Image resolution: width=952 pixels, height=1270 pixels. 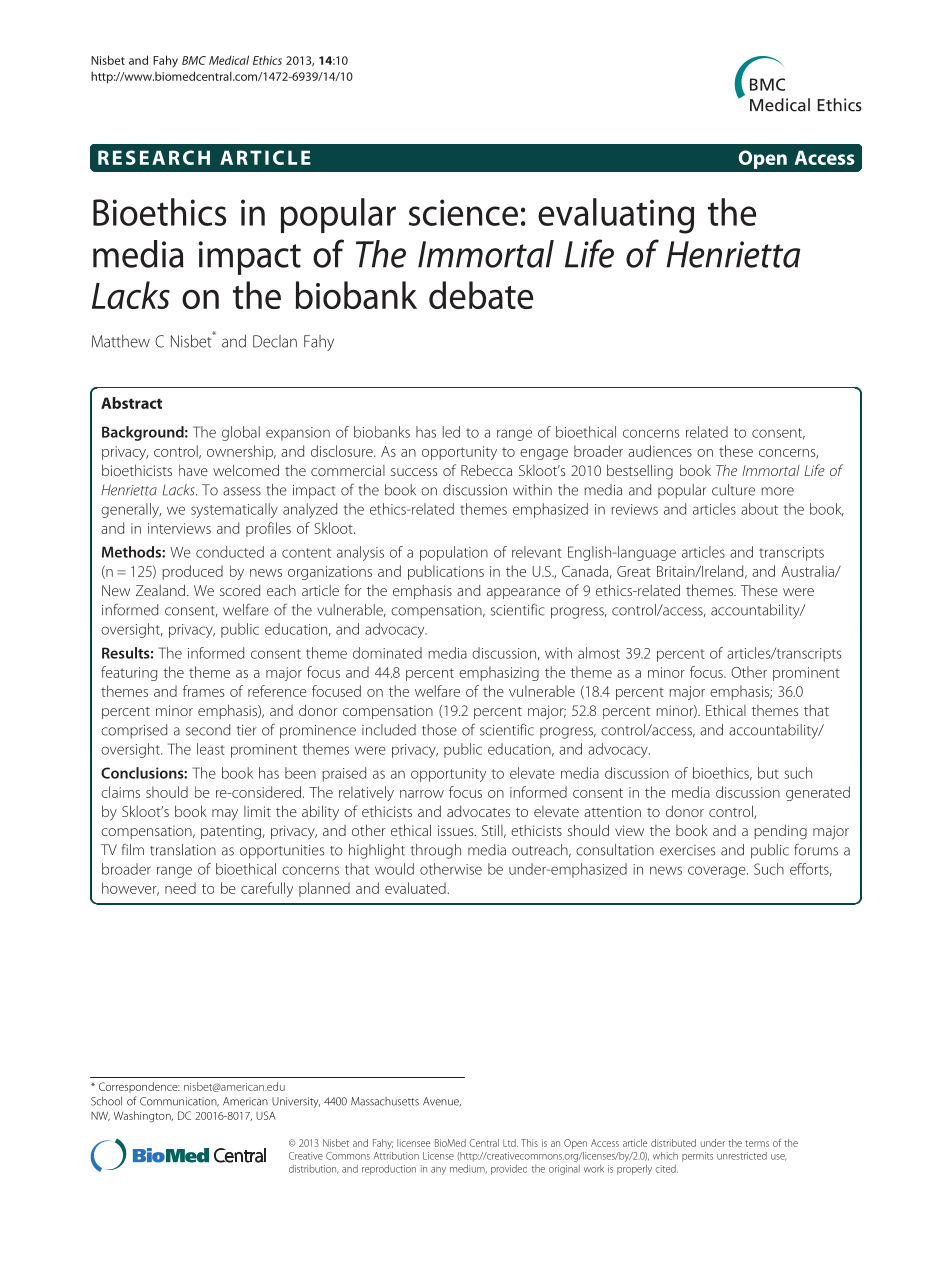 What do you see at coordinates (439, 730) in the screenshot?
I see `those` at bounding box center [439, 730].
